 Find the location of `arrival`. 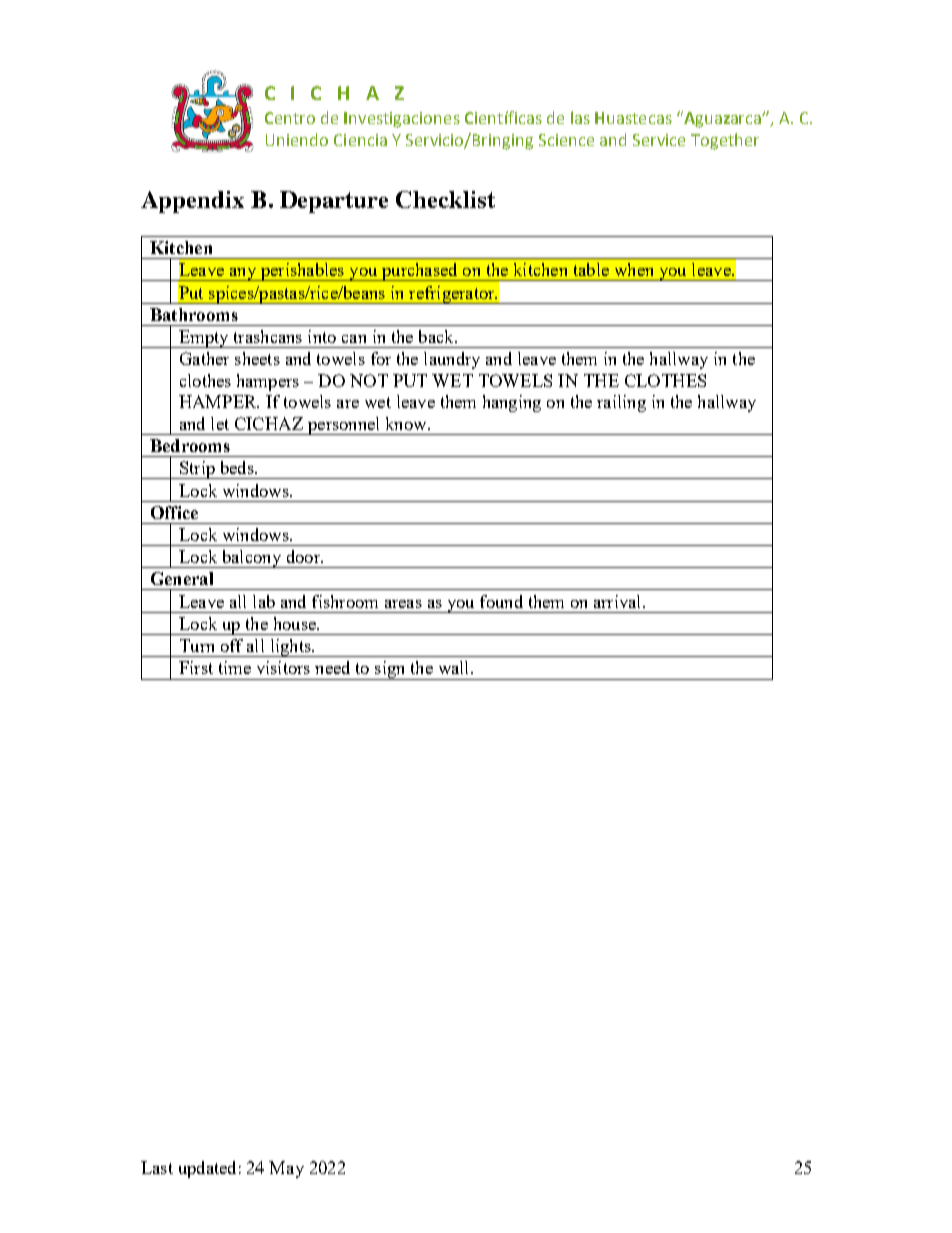

arrival is located at coordinates (619, 601).
